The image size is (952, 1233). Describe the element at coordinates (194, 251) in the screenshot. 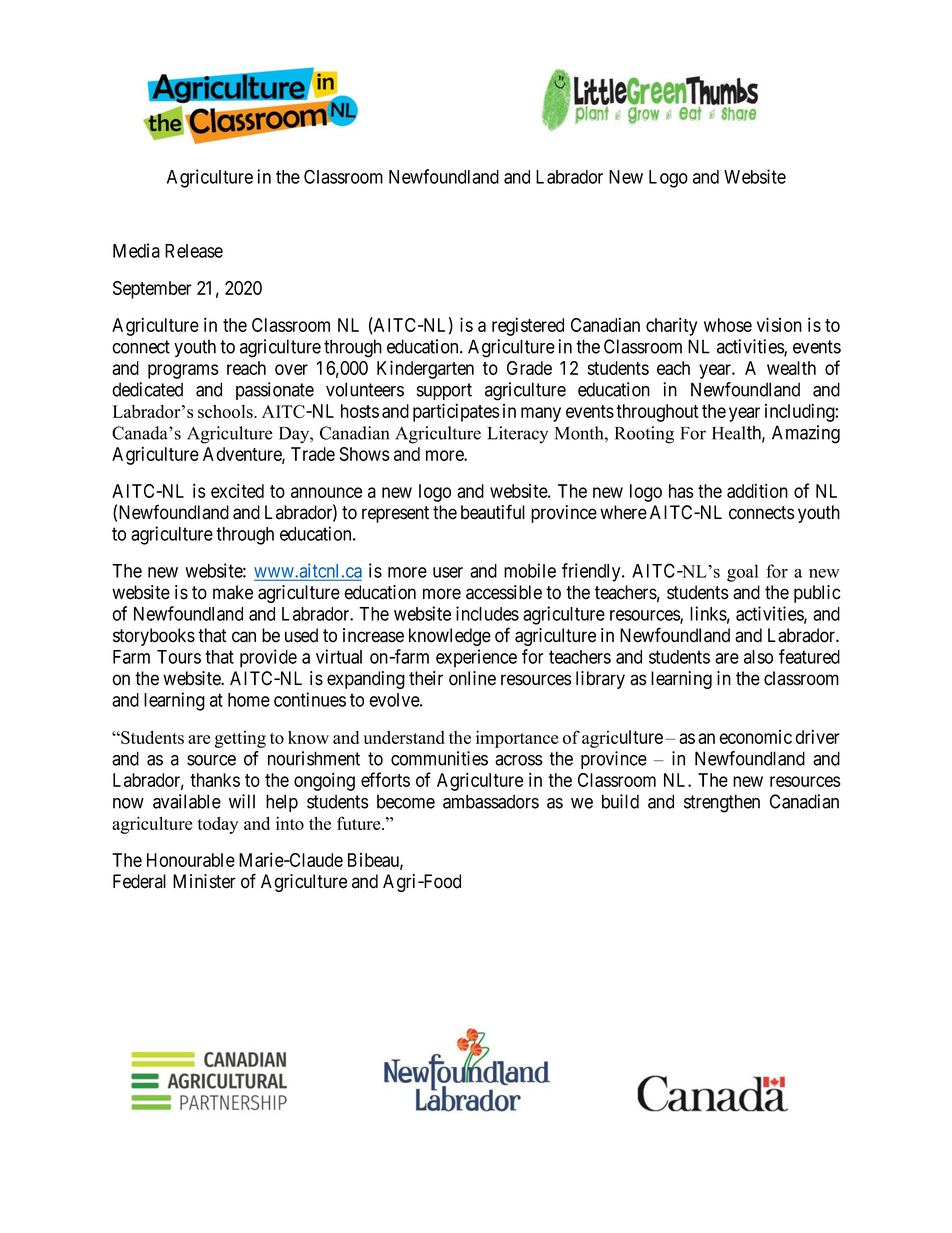

I see `Release` at that location.
